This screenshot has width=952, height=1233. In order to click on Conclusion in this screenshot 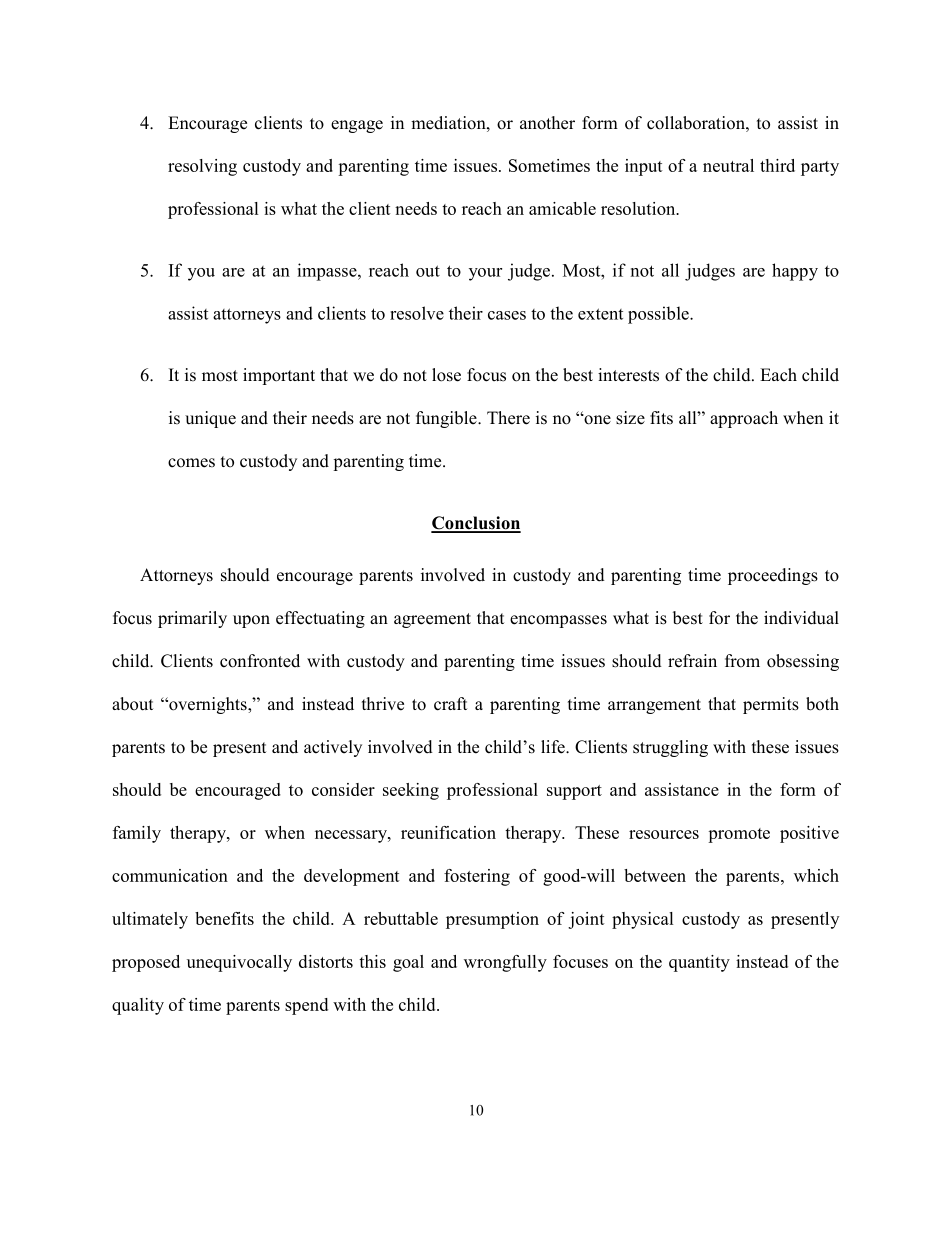, I will do `click(476, 524)`.
